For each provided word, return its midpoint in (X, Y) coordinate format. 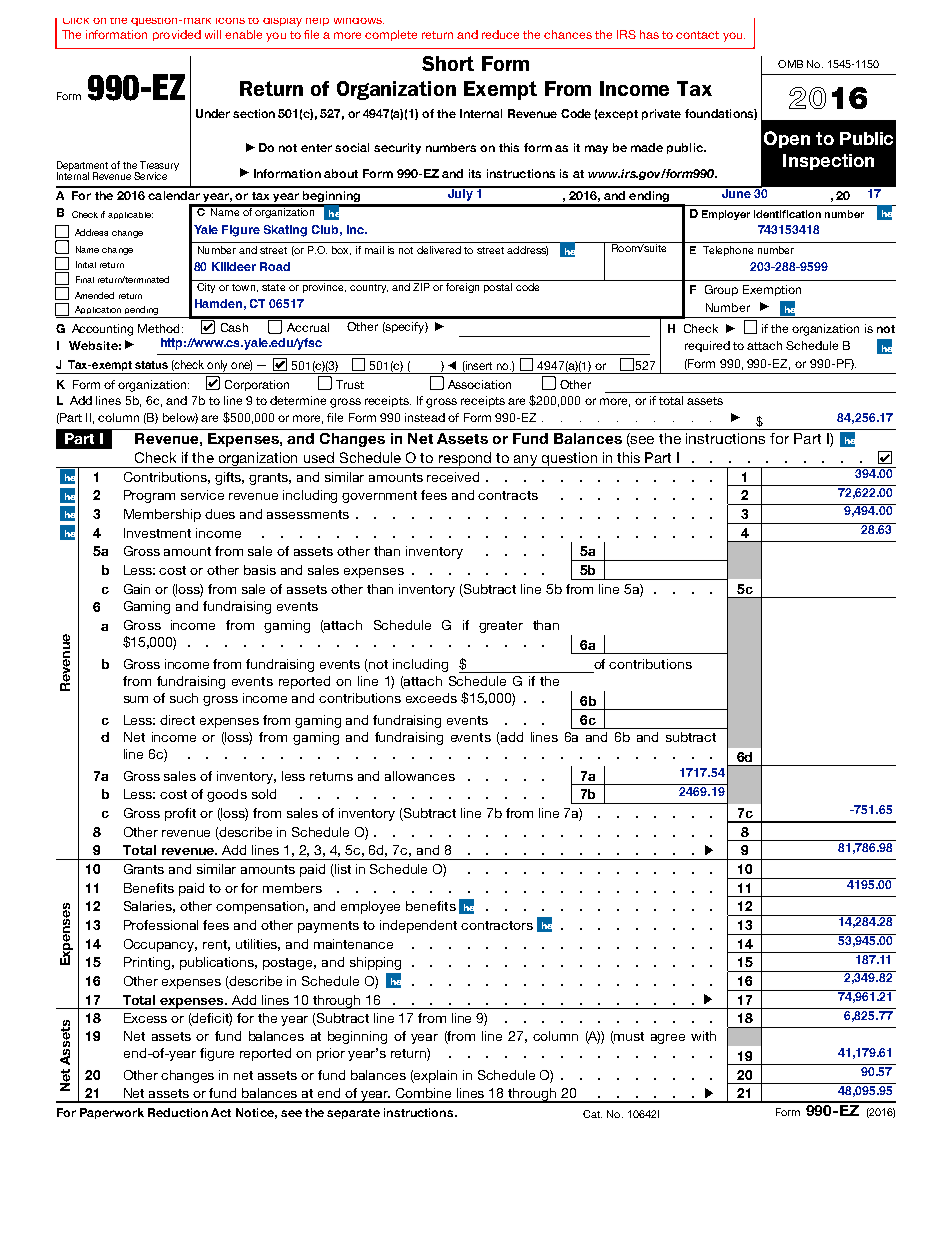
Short (448, 63)
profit (180, 814)
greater (501, 627)
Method (158, 328)
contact (697, 35)
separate (353, 1114)
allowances (420, 776)
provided (177, 35)
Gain (137, 589)
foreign (462, 288)
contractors (497, 925)
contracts (508, 495)
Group (721, 290)
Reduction (178, 1112)
